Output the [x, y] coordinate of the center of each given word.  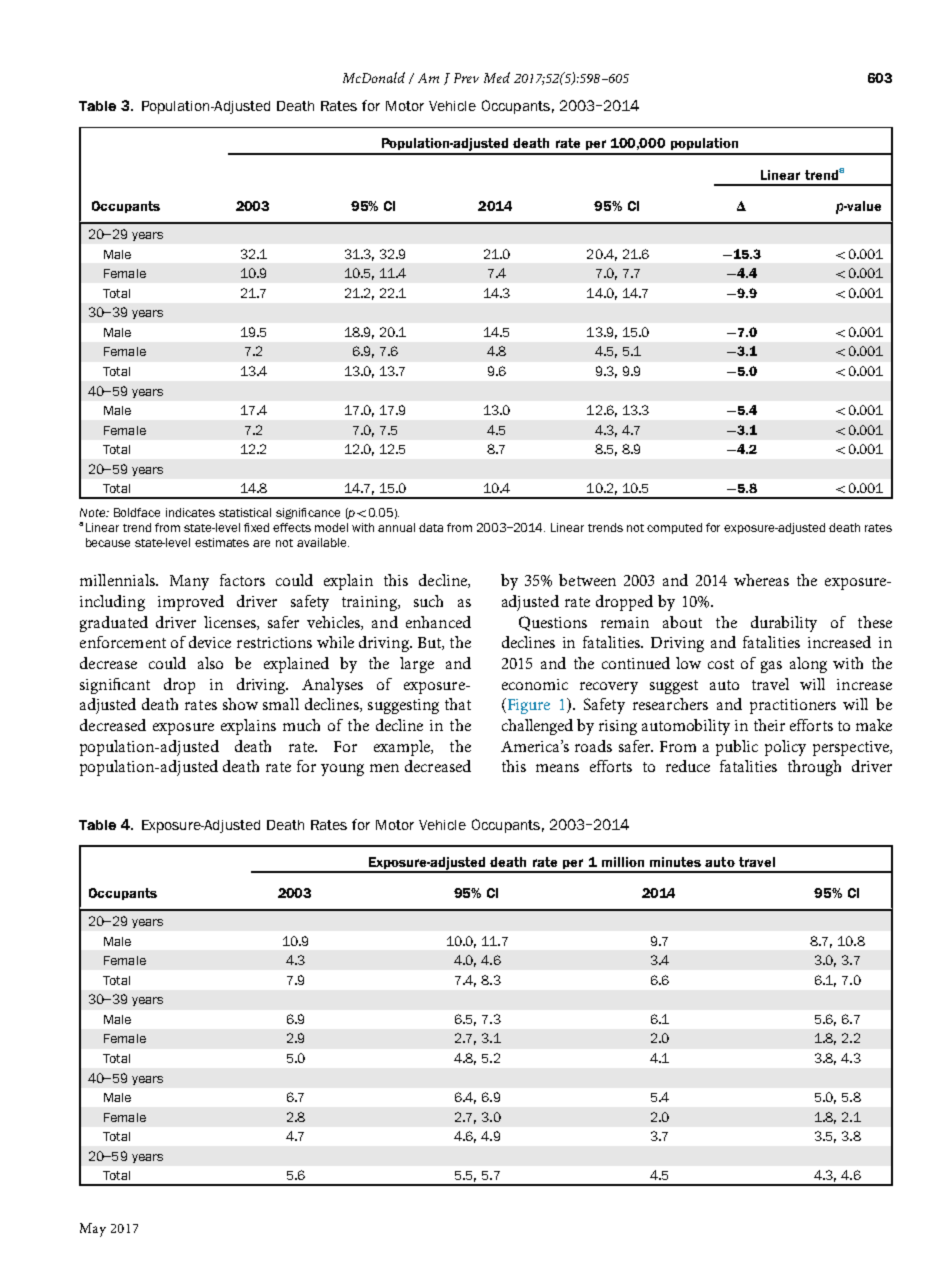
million [623, 862]
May [93, 1230]
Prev [466, 78]
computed [674, 528]
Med [497, 77]
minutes [675, 862]
